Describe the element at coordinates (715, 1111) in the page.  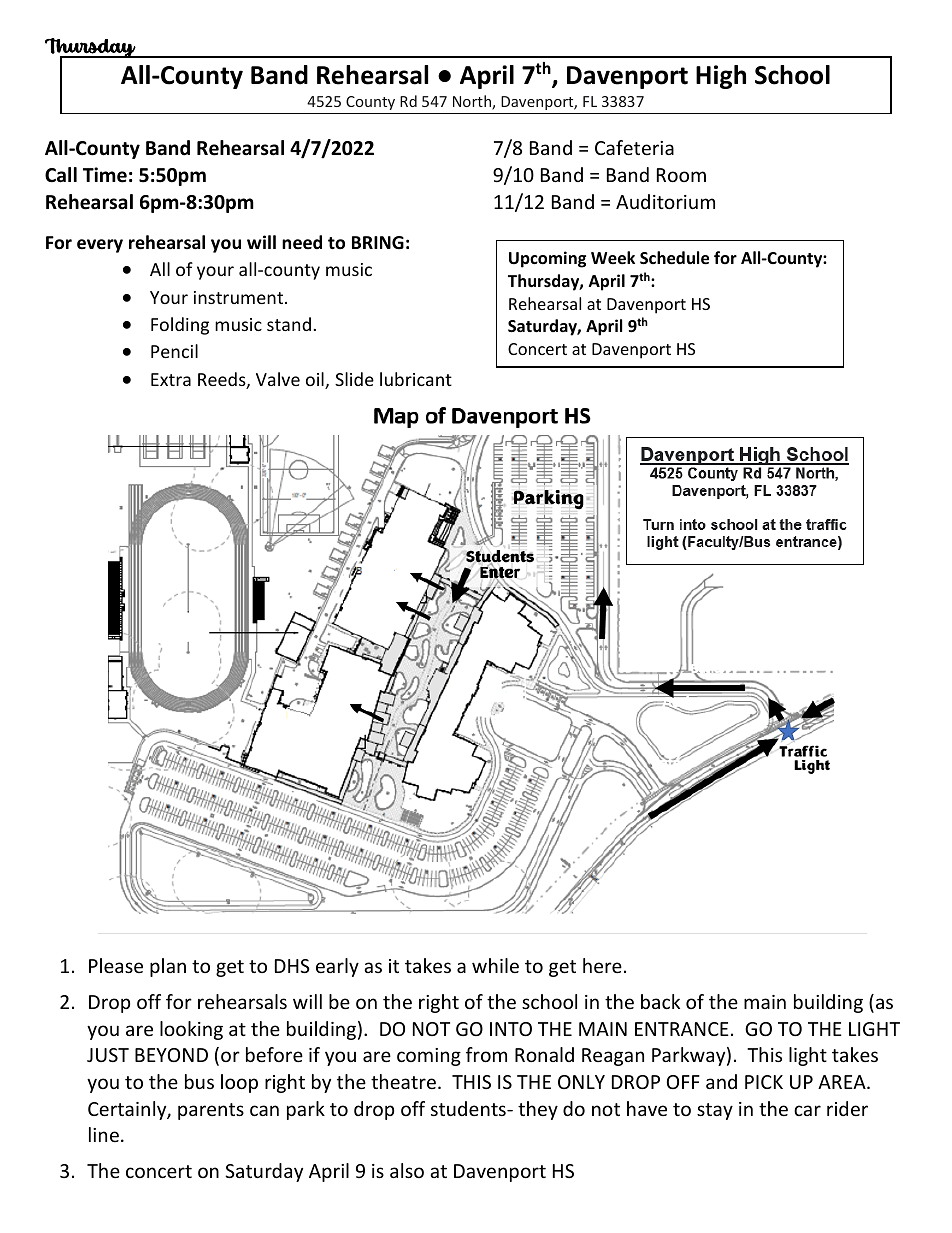
I see `stay` at that location.
